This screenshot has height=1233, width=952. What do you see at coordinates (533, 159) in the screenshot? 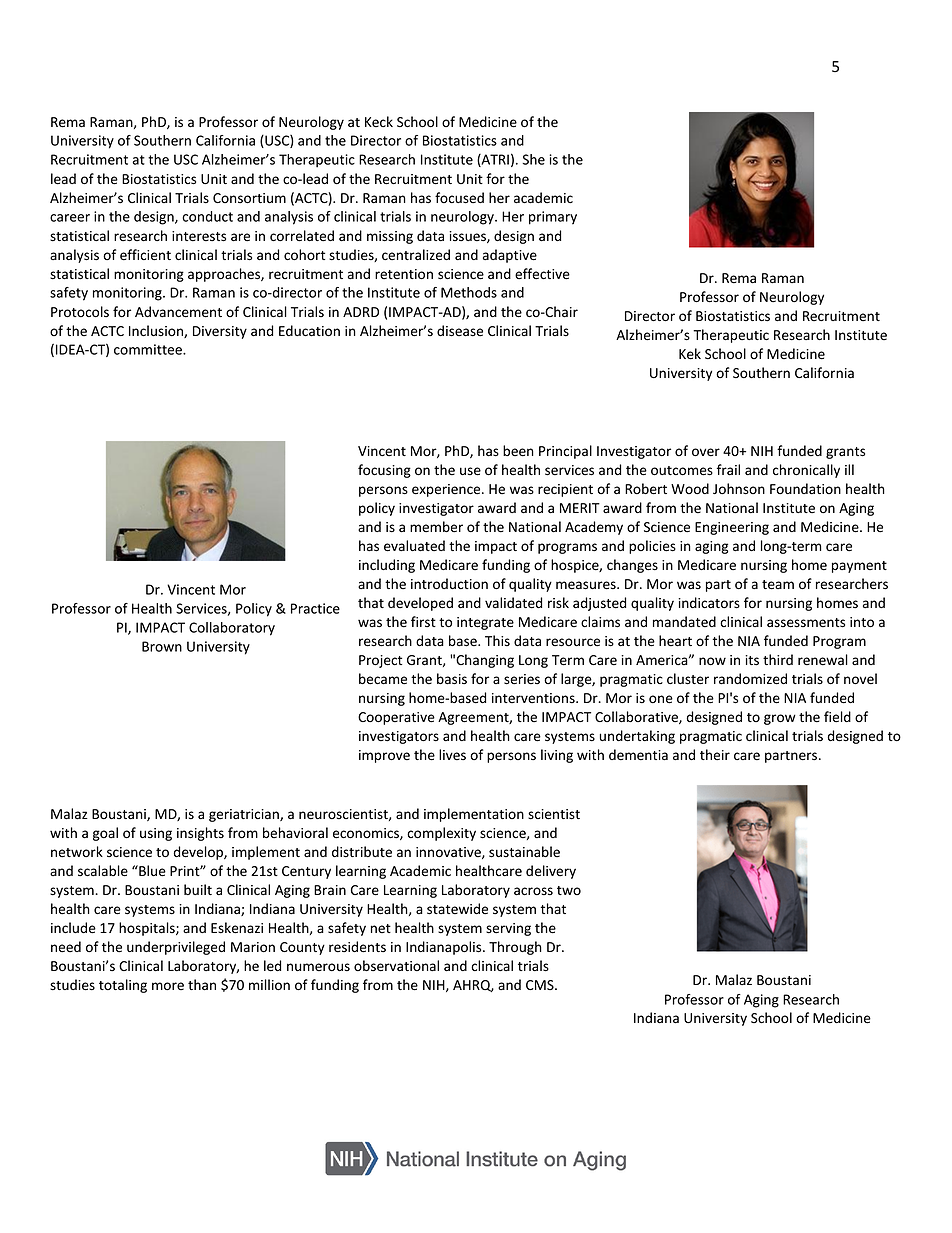
I see `She` at bounding box center [533, 159].
